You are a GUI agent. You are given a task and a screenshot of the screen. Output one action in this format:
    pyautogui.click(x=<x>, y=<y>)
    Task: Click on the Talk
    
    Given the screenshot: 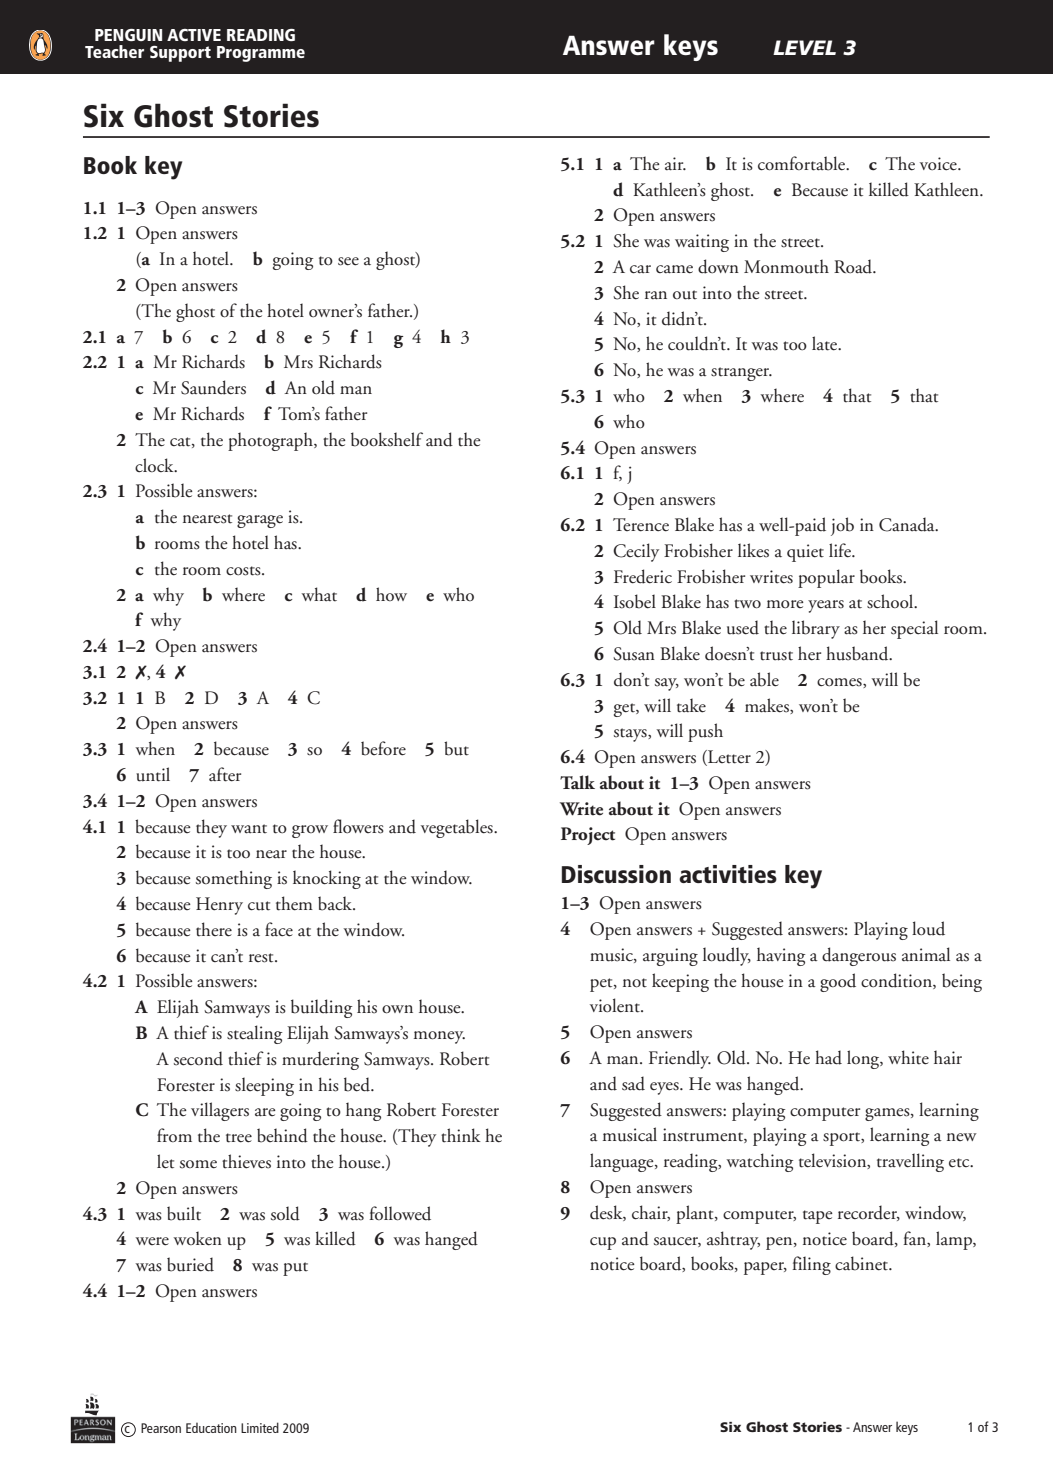 What is the action you would take?
    pyautogui.click(x=577, y=782)
